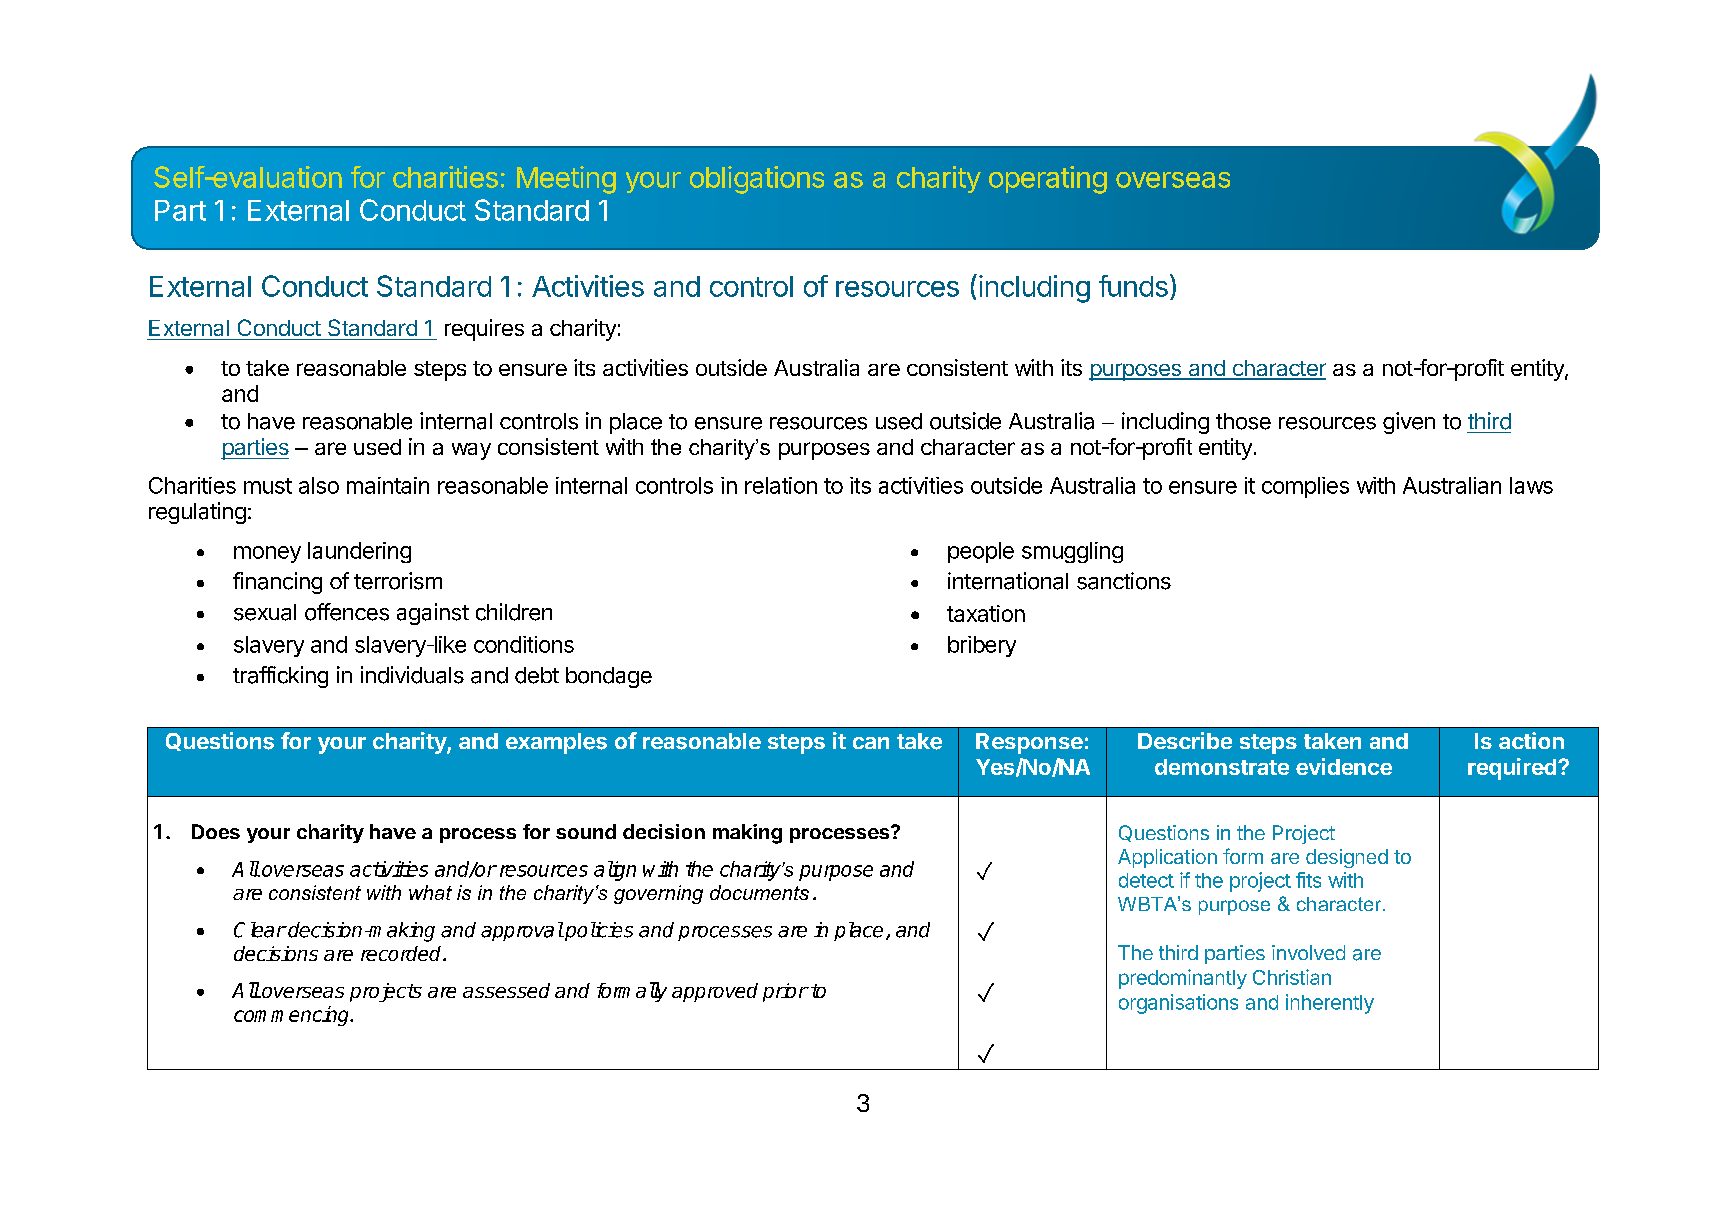 Image resolution: width=1724 pixels, height=1218 pixels. Describe the element at coordinates (759, 892) in the screenshot. I see `documents` at that location.
